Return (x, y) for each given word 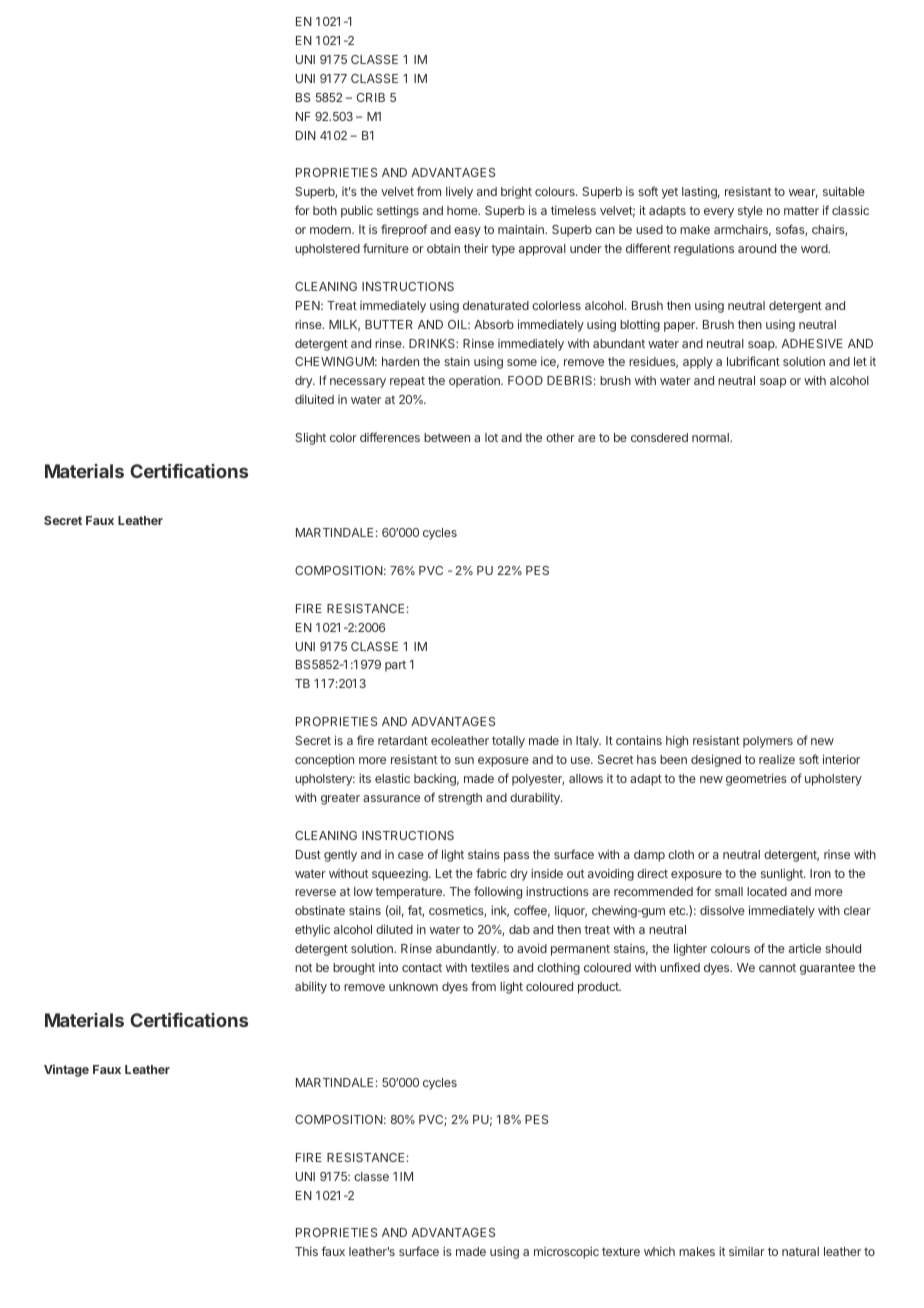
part (395, 666)
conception (324, 761)
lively (459, 192)
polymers (768, 742)
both (325, 210)
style (750, 212)
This (306, 1251)
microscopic (566, 1253)
